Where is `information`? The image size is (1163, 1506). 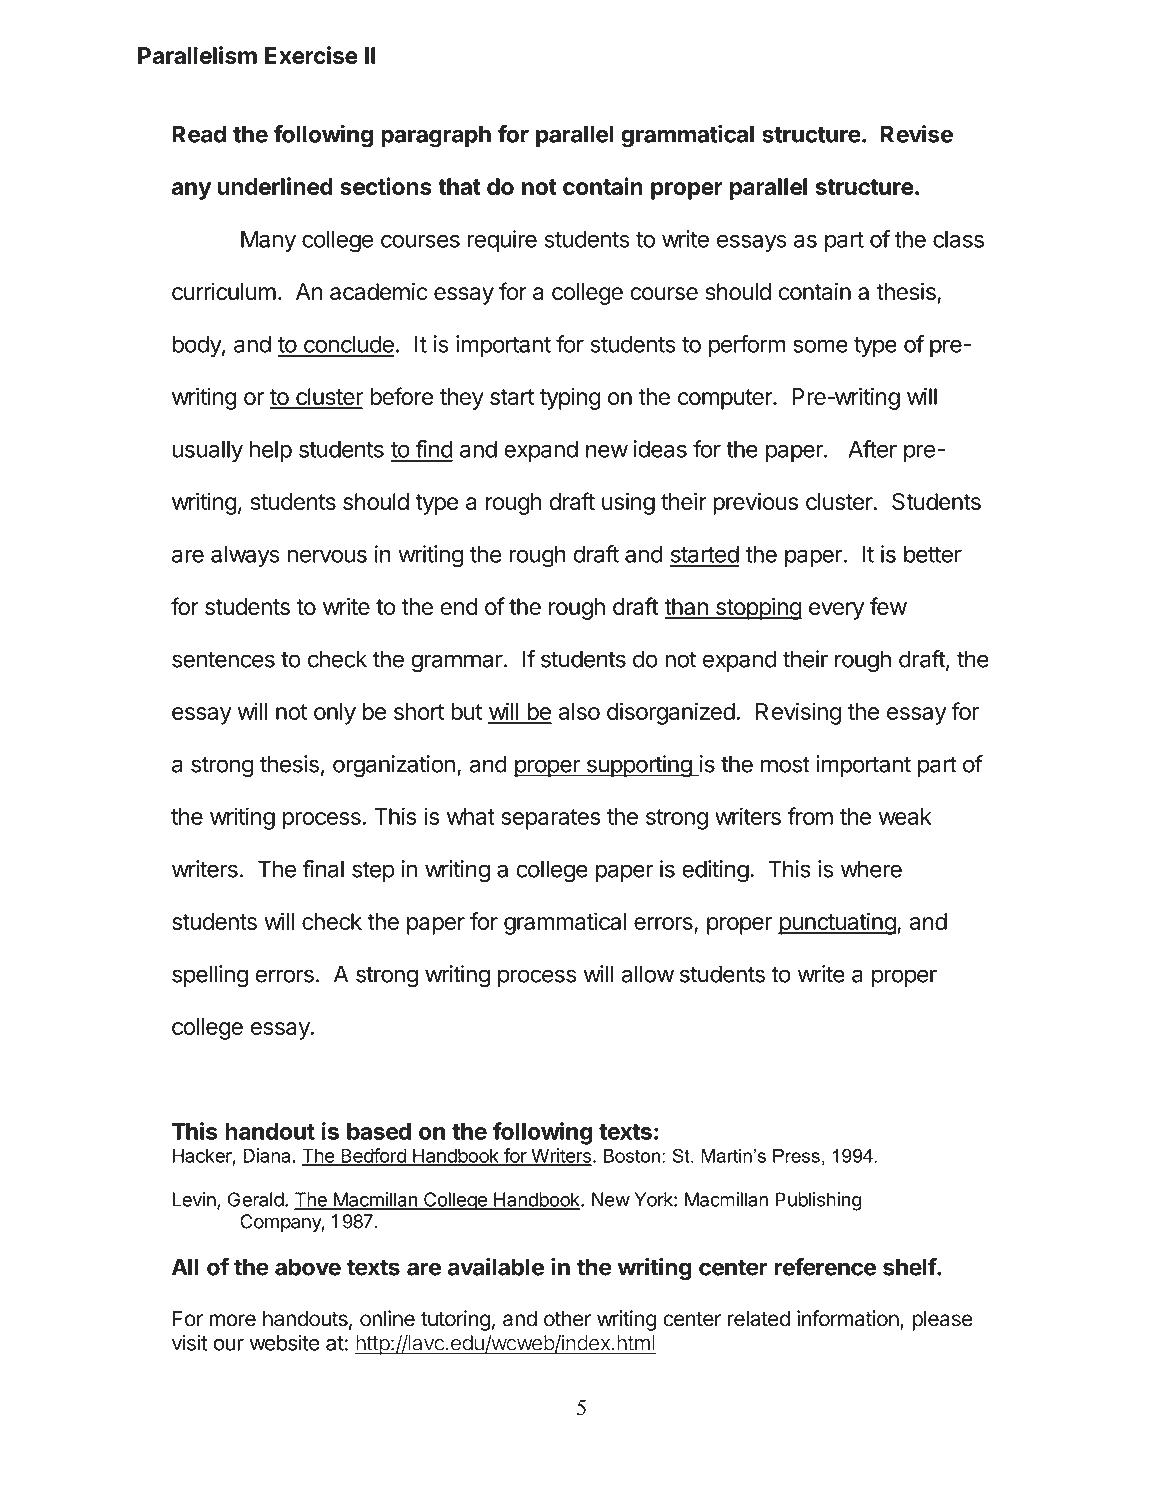
information is located at coordinates (848, 1318).
